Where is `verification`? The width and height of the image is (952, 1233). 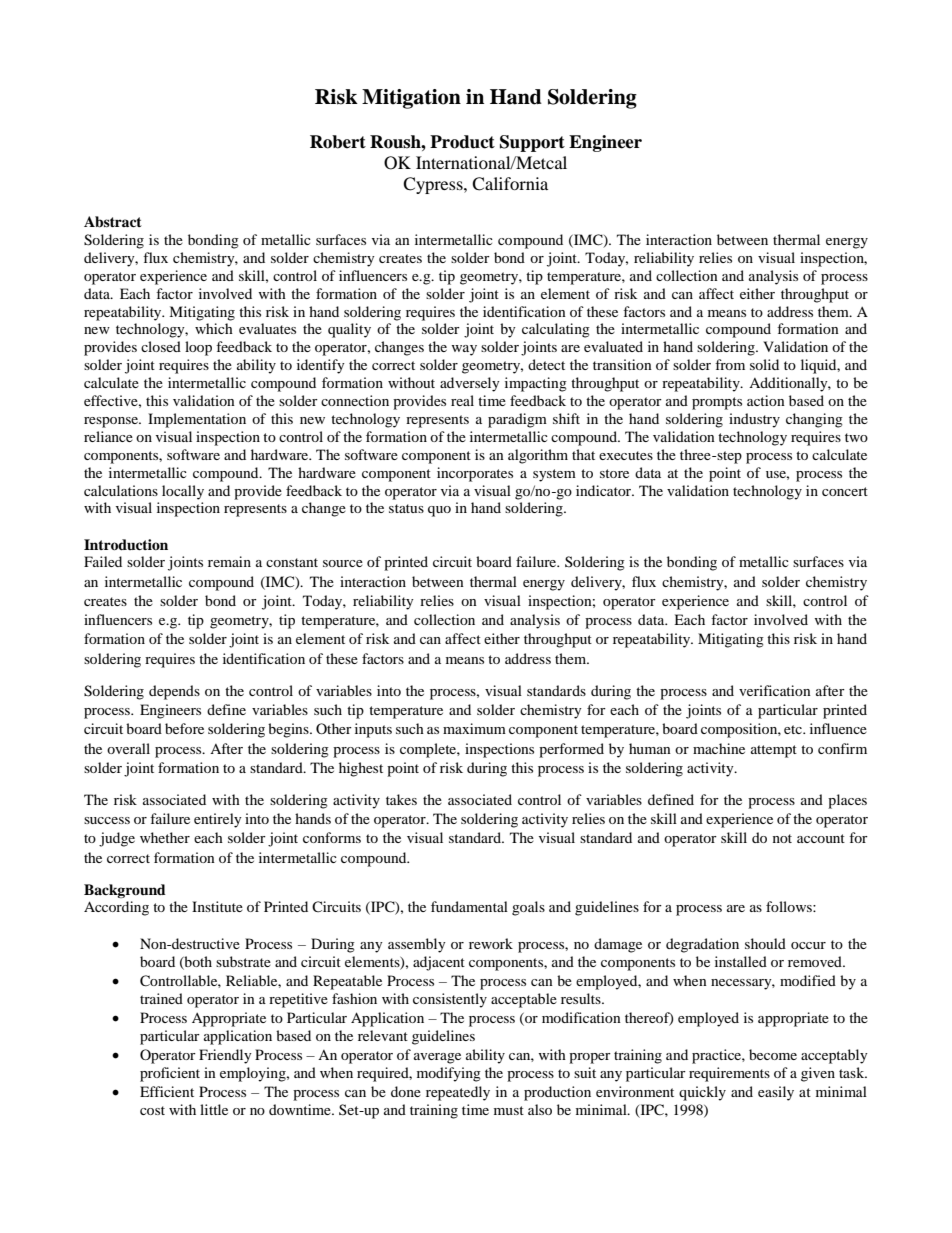
verification is located at coordinates (775, 690).
